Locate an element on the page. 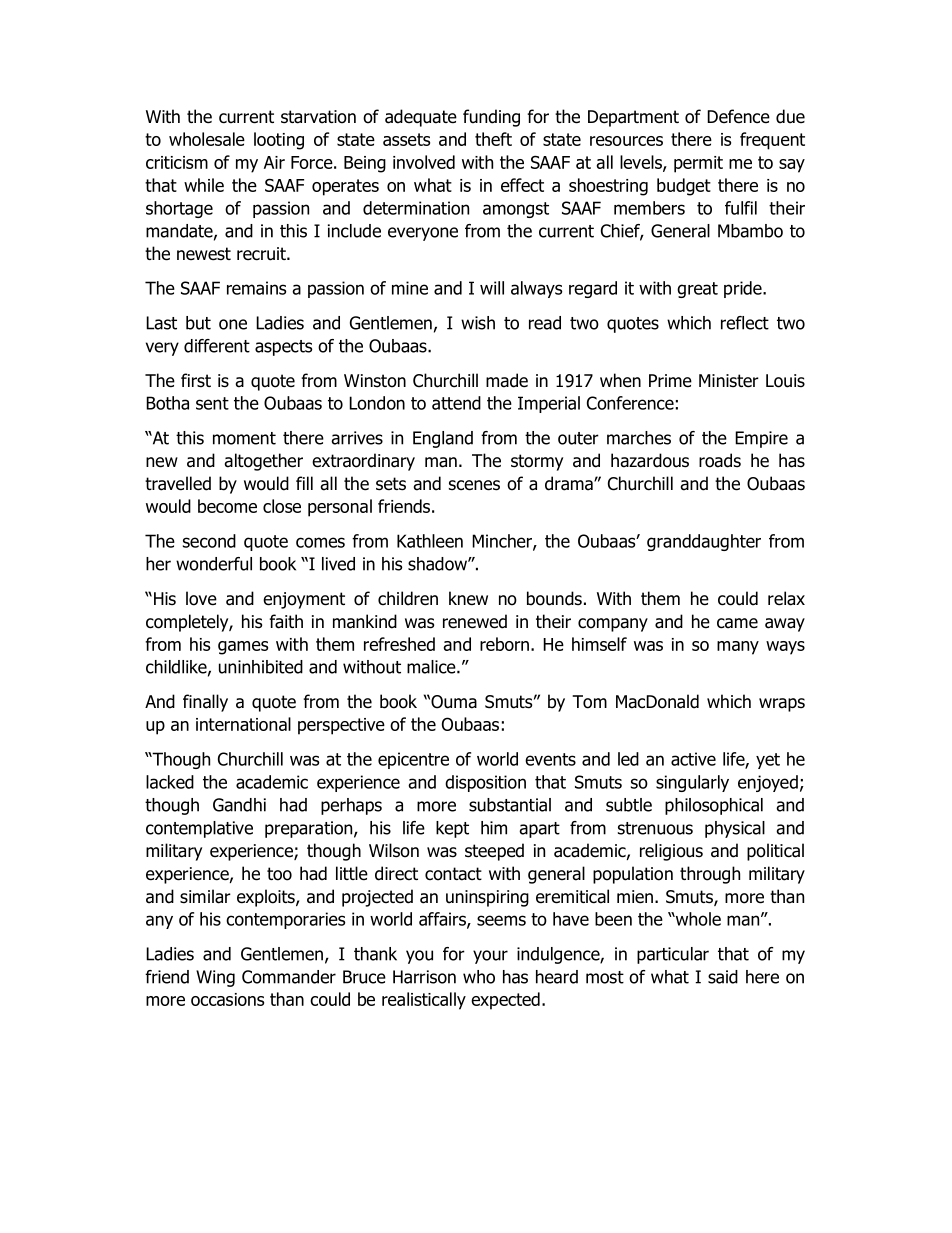 Image resolution: width=952 pixels, height=1233 pixels. theft is located at coordinates (493, 139).
